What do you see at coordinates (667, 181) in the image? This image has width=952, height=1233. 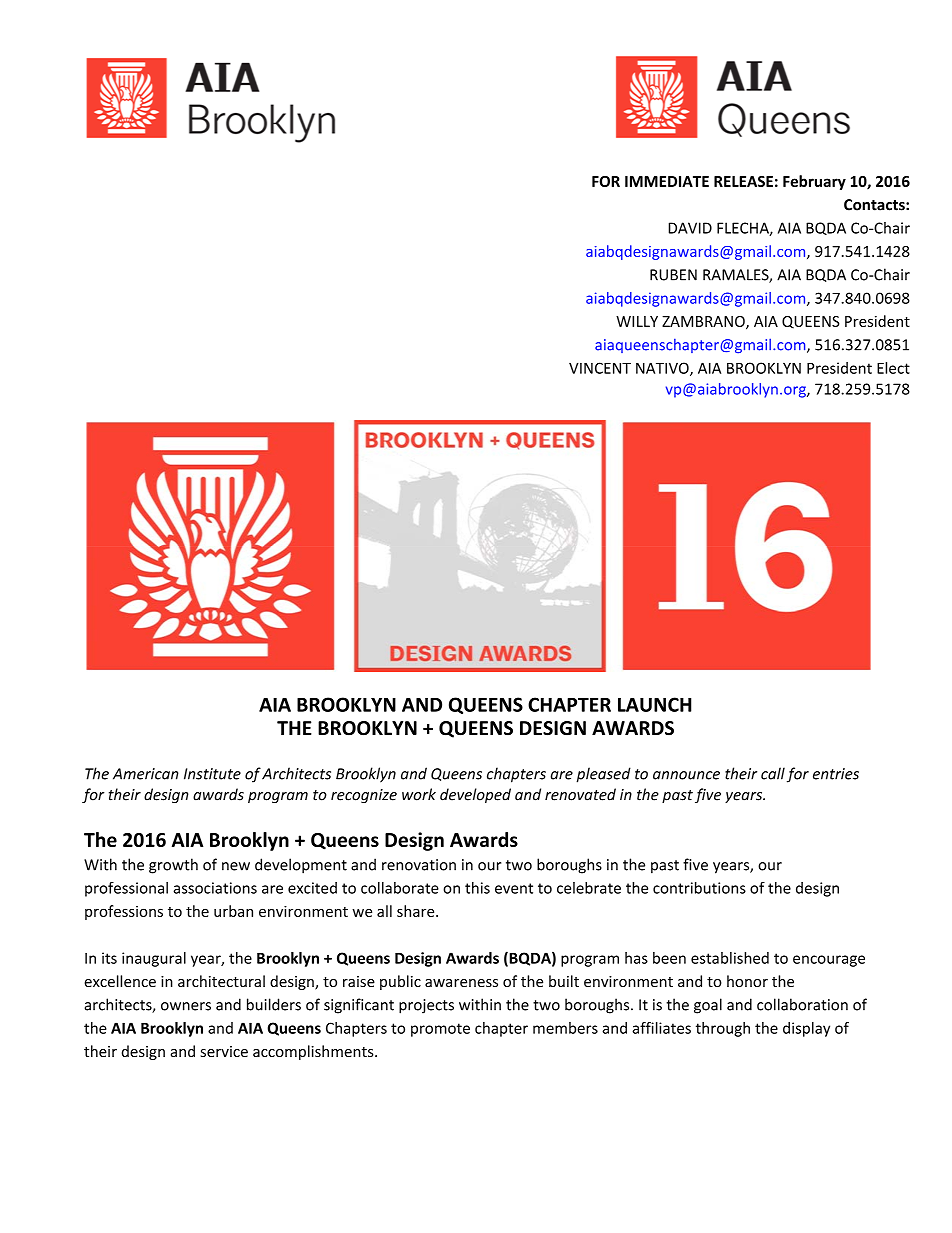 I see `IMMEDIATE` at bounding box center [667, 181].
